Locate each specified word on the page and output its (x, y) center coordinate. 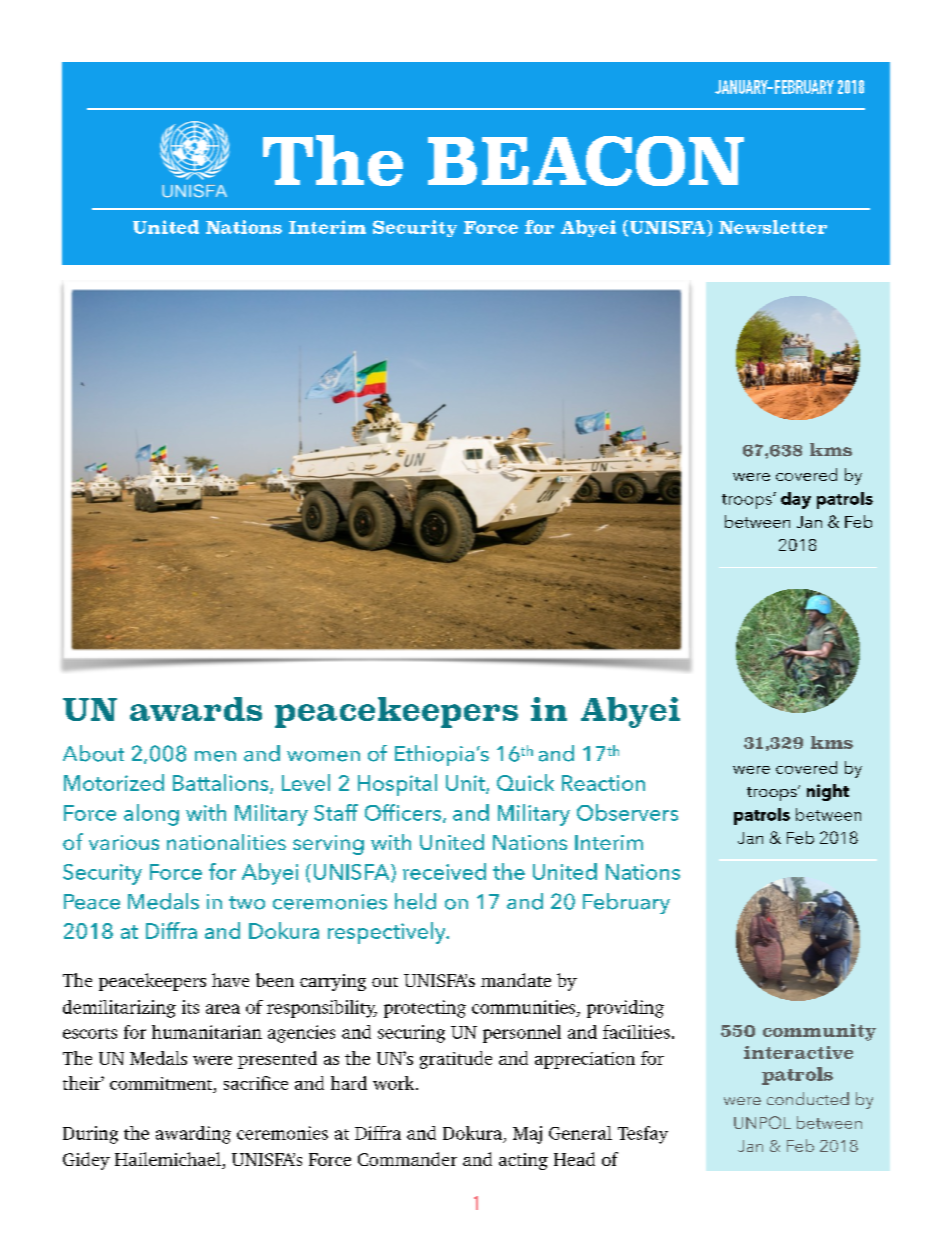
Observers (627, 812)
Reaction (603, 783)
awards (196, 709)
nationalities (226, 842)
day (796, 500)
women (323, 756)
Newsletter (773, 227)
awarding (193, 1135)
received (444, 871)
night (828, 792)
